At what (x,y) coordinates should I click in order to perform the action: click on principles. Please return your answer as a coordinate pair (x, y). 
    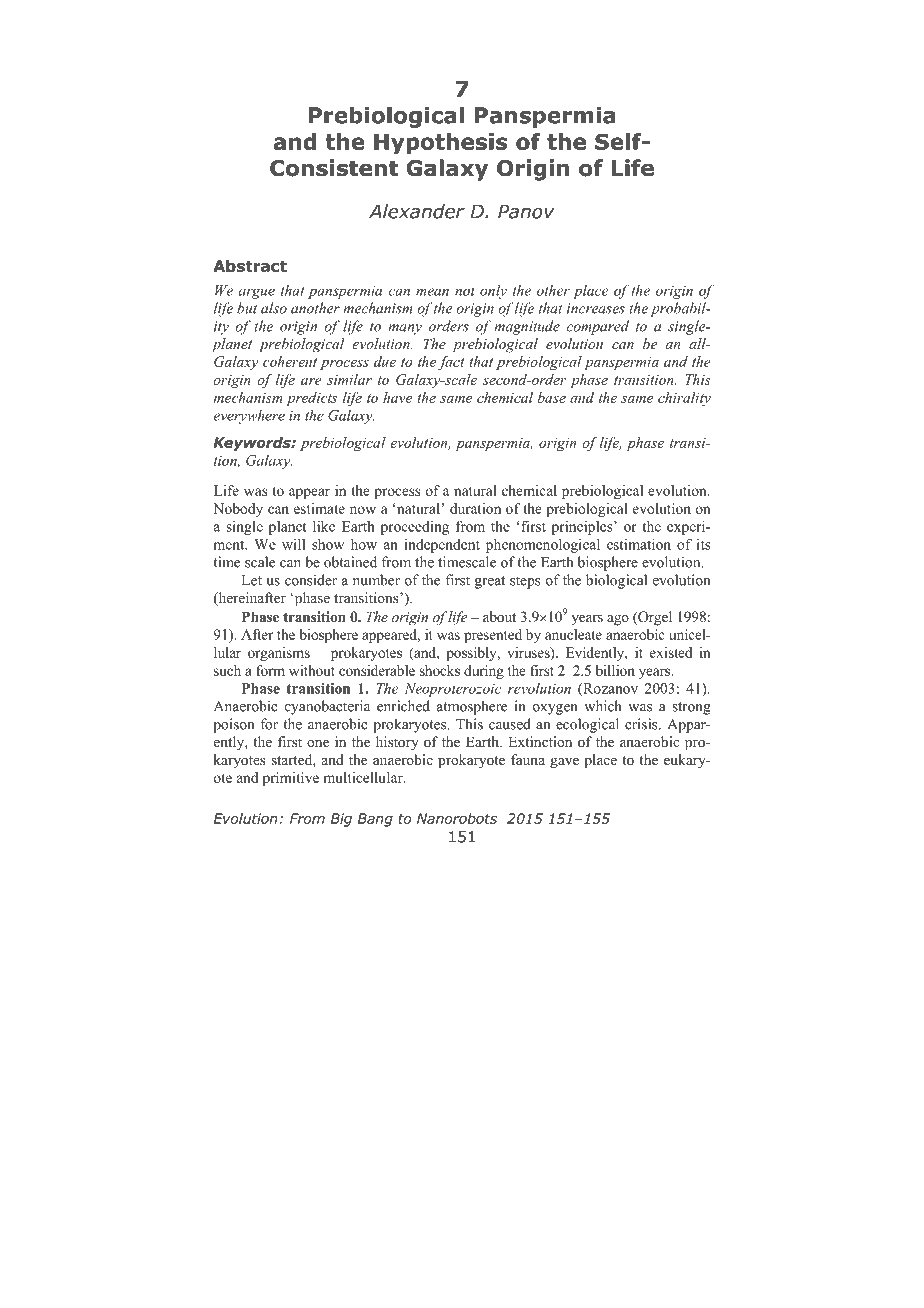
    Looking at the image, I should click on (583, 528).
